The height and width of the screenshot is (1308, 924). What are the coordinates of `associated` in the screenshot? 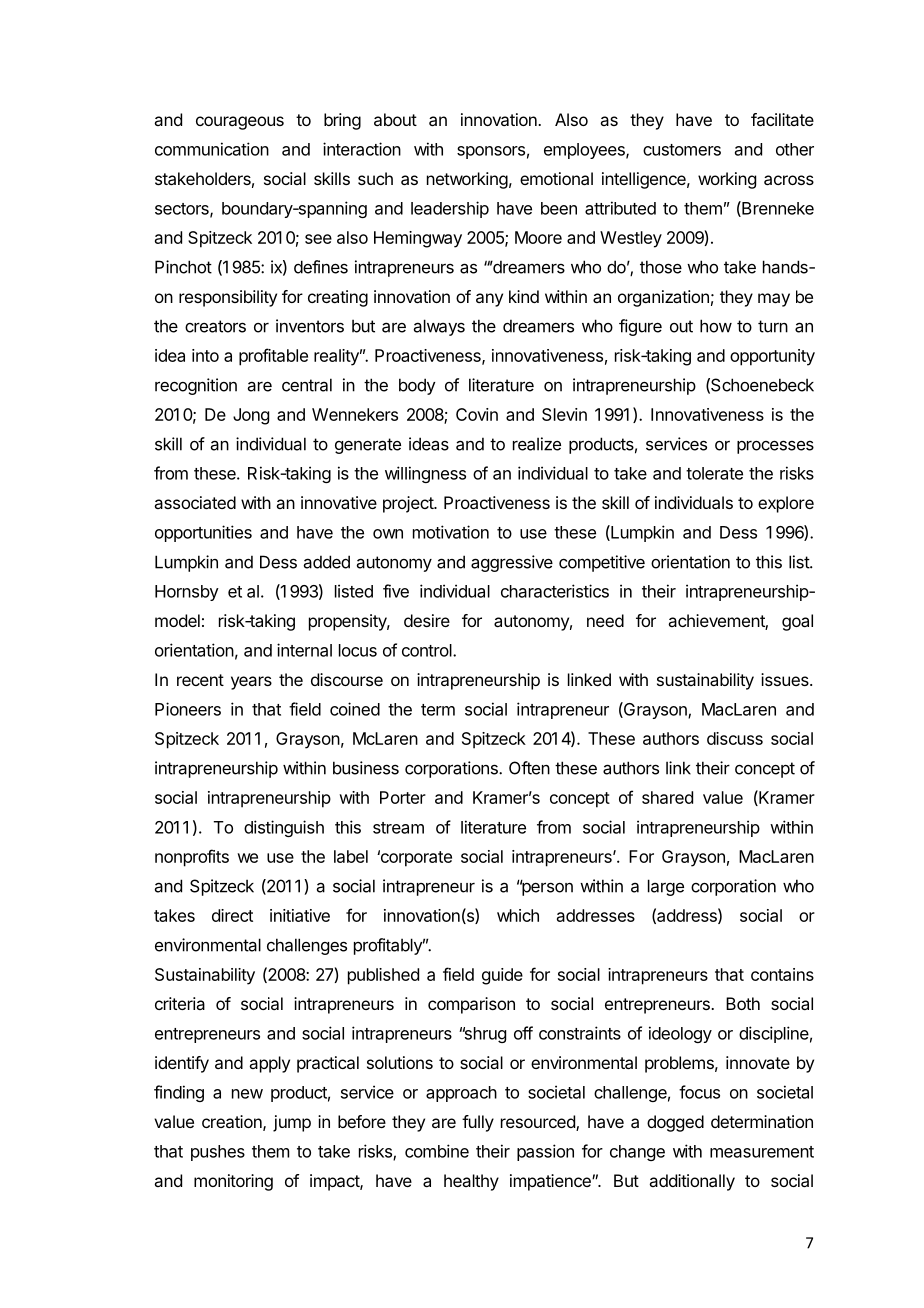 It's located at (195, 502).
